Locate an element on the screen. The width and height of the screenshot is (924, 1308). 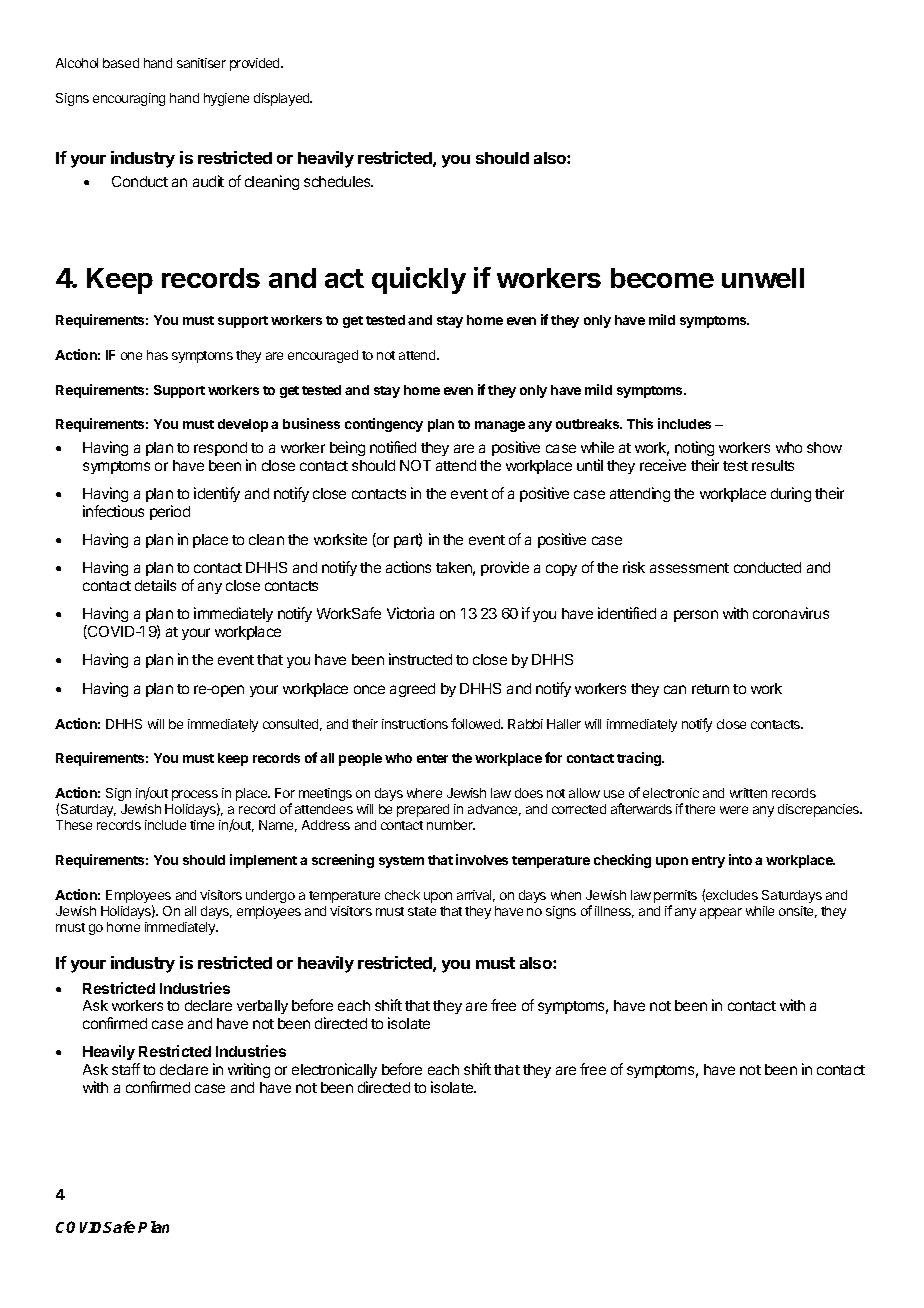
prepared is located at coordinates (423, 810).
